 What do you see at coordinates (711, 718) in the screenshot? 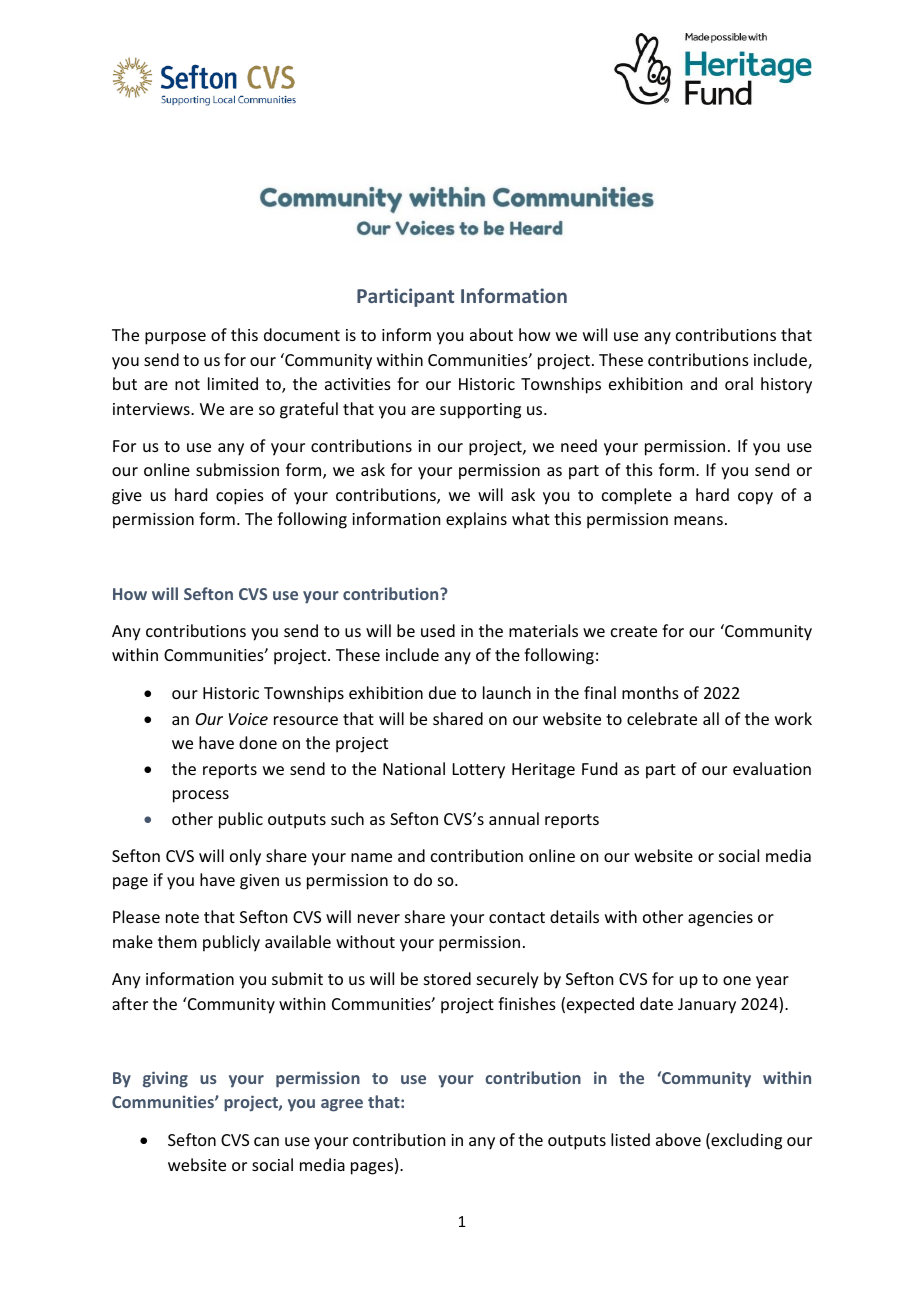
I see `all` at bounding box center [711, 718].
